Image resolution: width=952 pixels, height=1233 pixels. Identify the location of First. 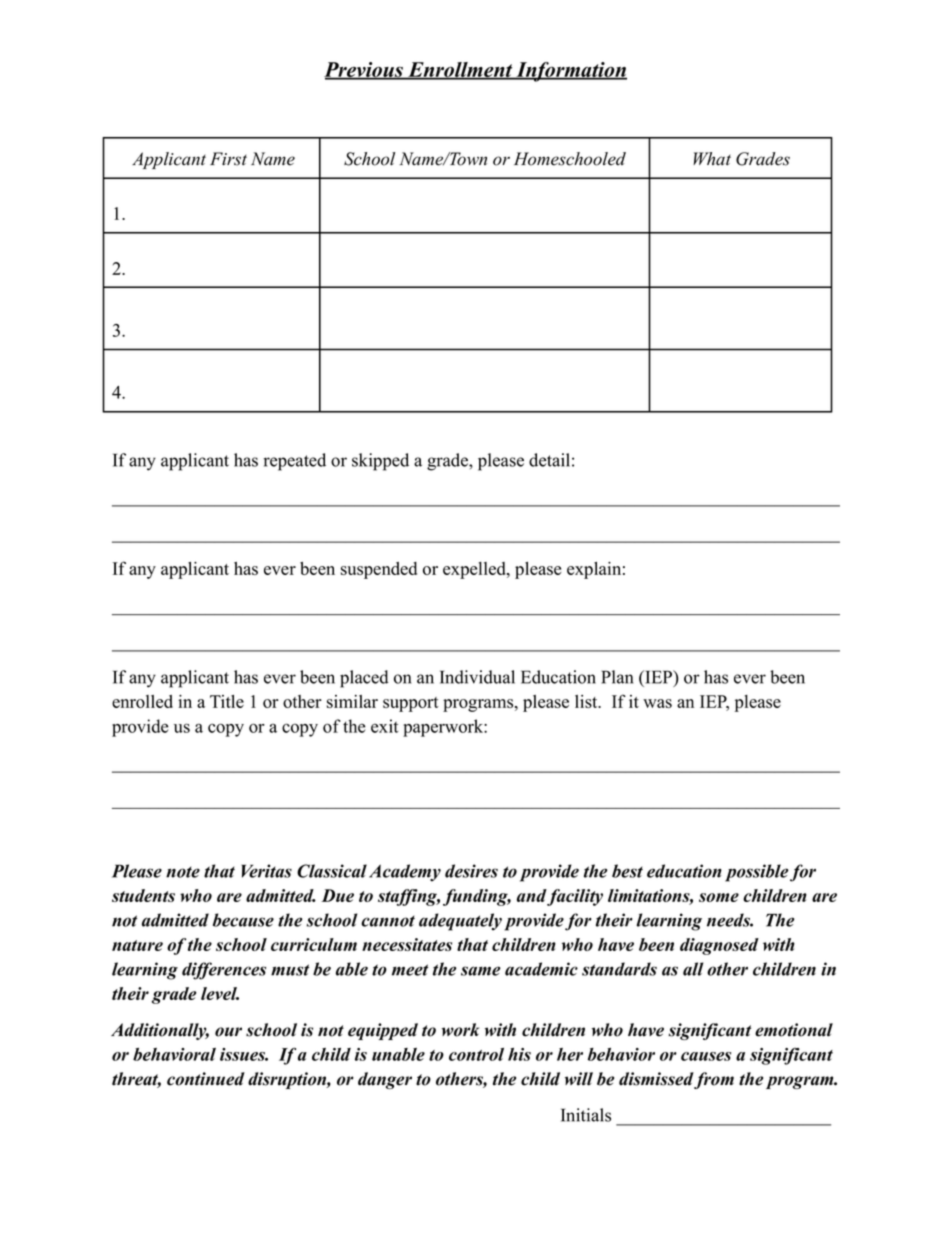
(228, 159).
